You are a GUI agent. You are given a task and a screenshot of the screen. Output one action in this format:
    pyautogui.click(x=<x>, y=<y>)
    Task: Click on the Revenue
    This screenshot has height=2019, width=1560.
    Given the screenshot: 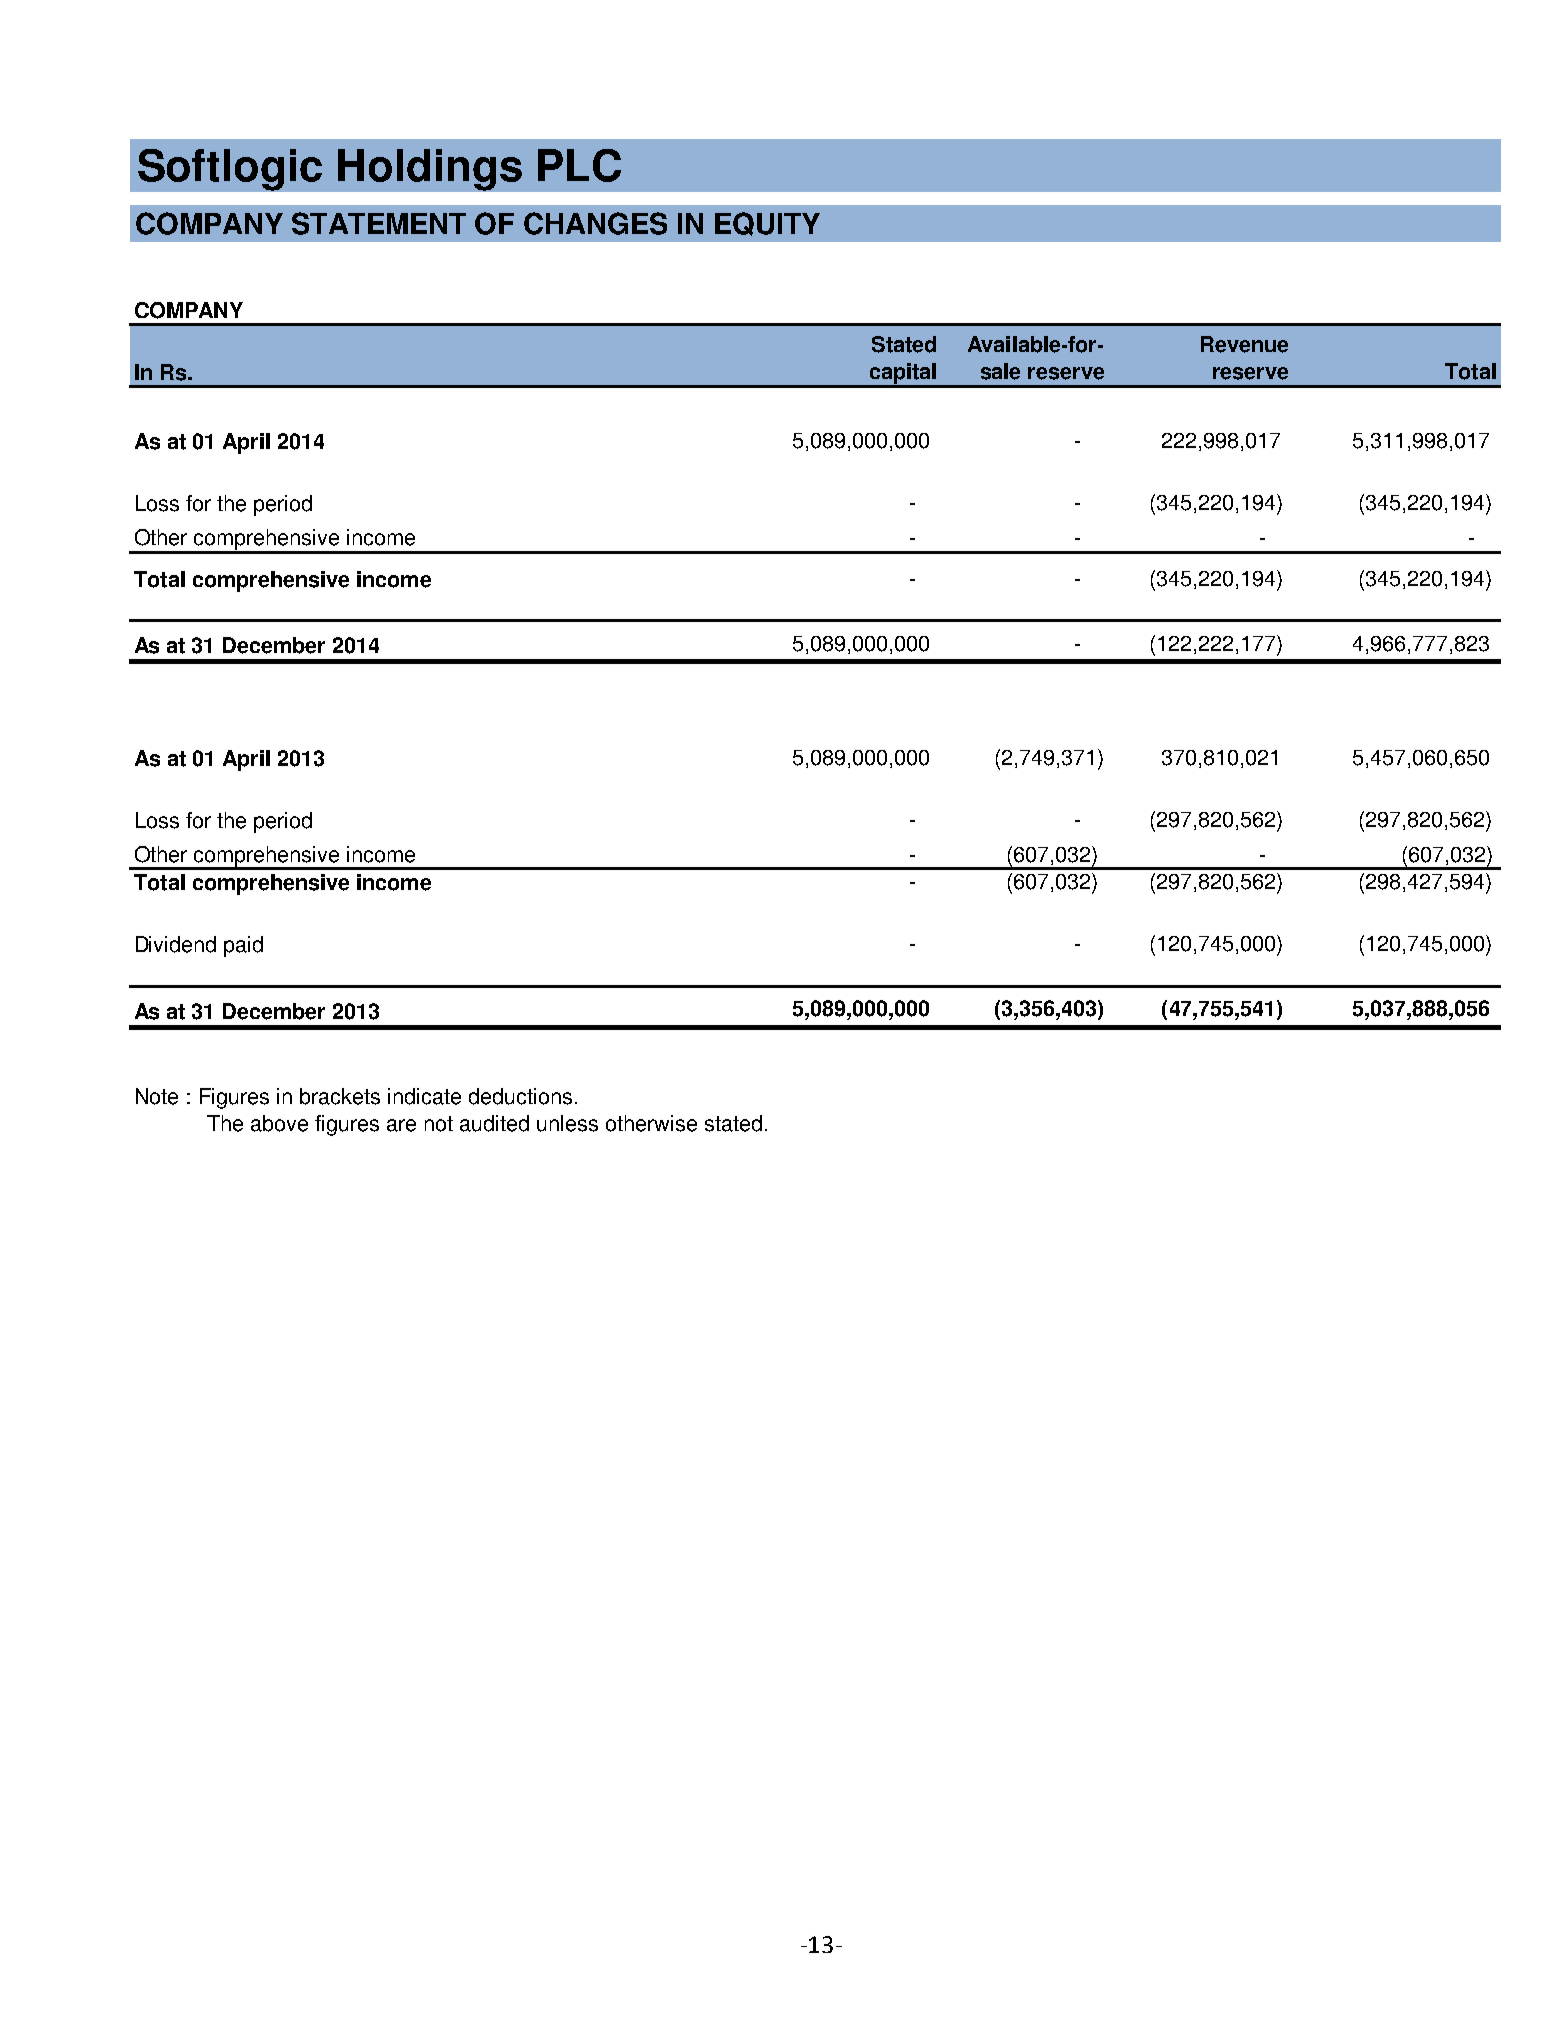 What is the action you would take?
    pyautogui.click(x=1244, y=344)
